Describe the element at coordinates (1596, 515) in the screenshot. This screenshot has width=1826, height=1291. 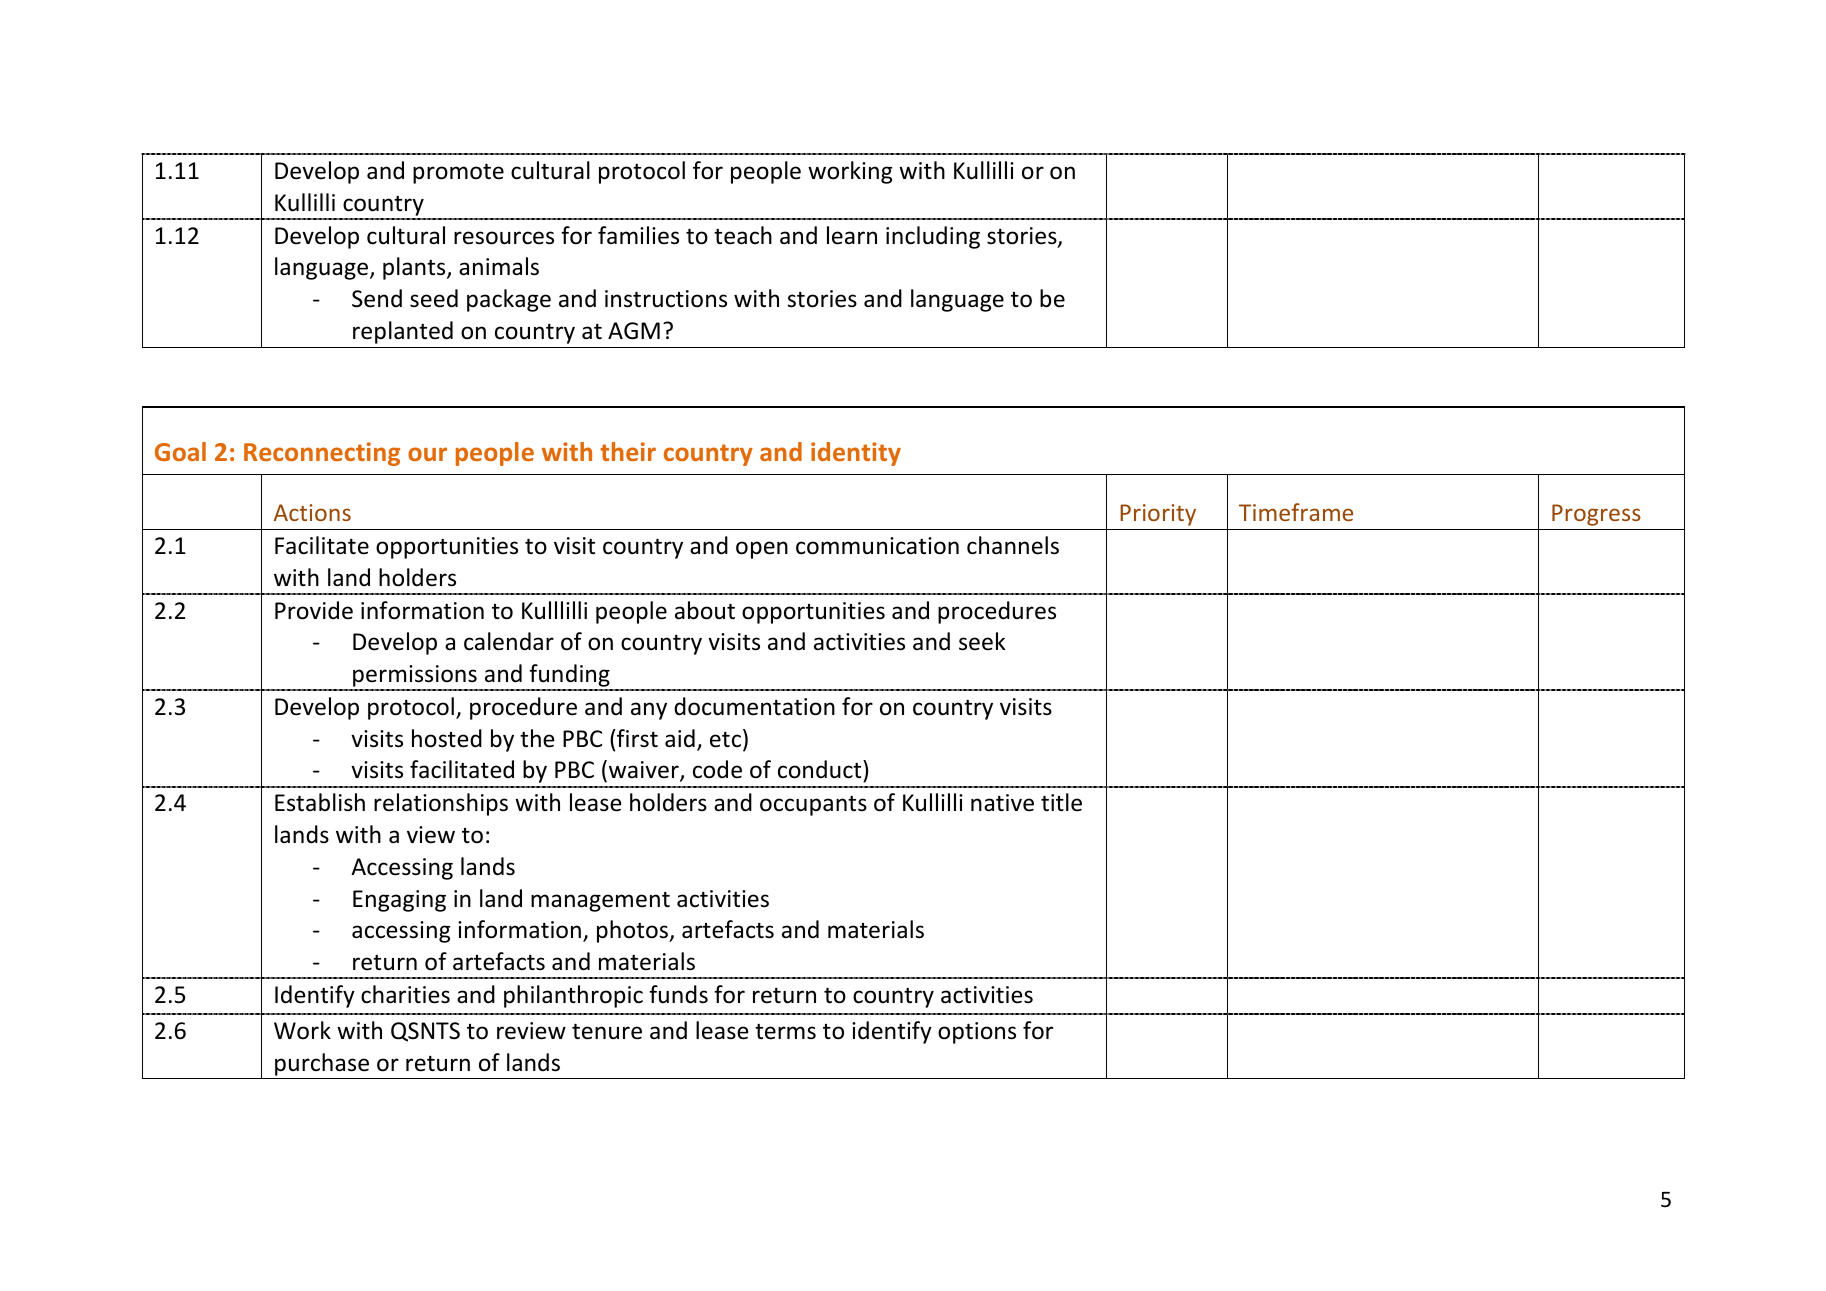
I see `Progress` at that location.
